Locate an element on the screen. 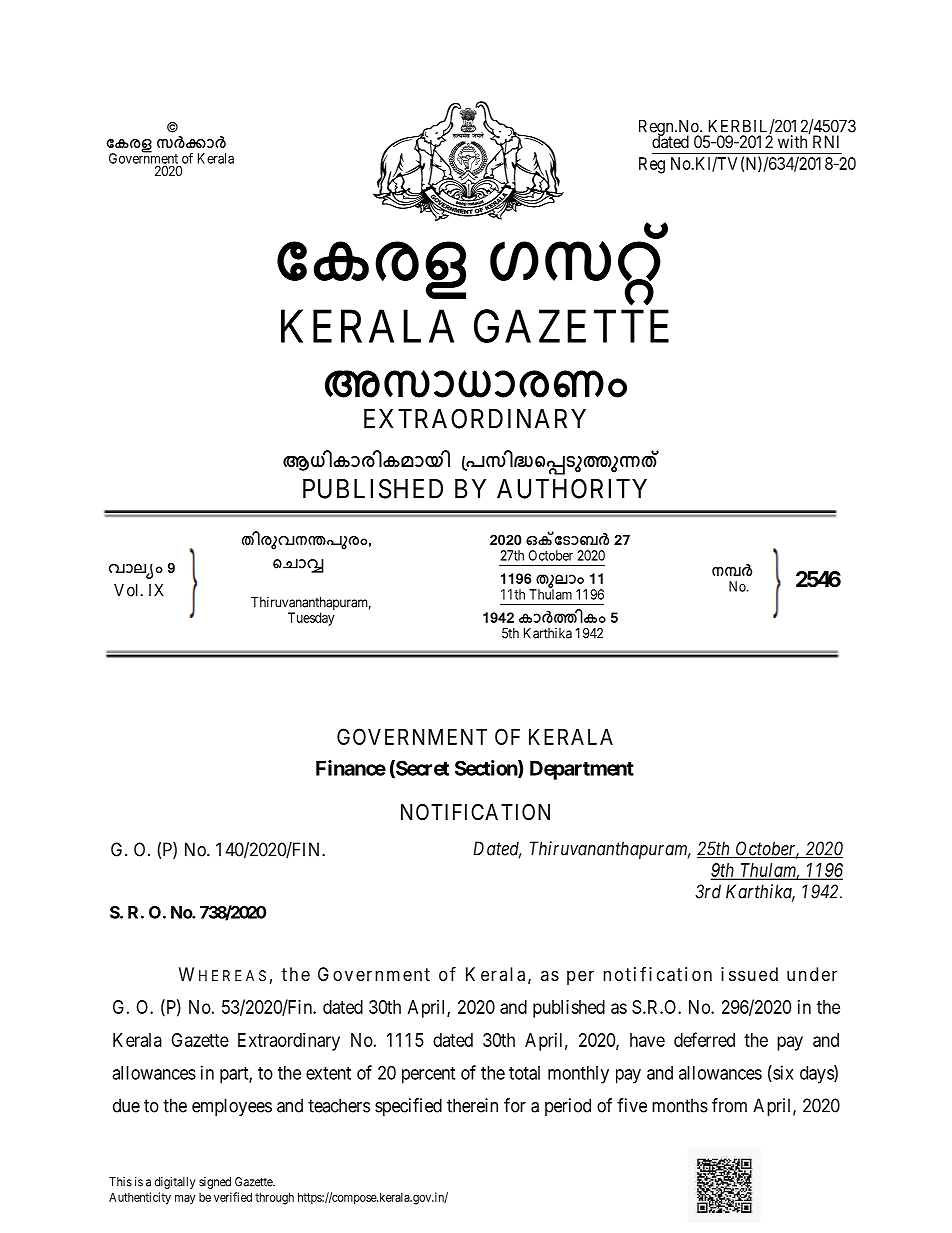 Image resolution: width=952 pixels, height=1233 pixels. from is located at coordinates (729, 1105).
